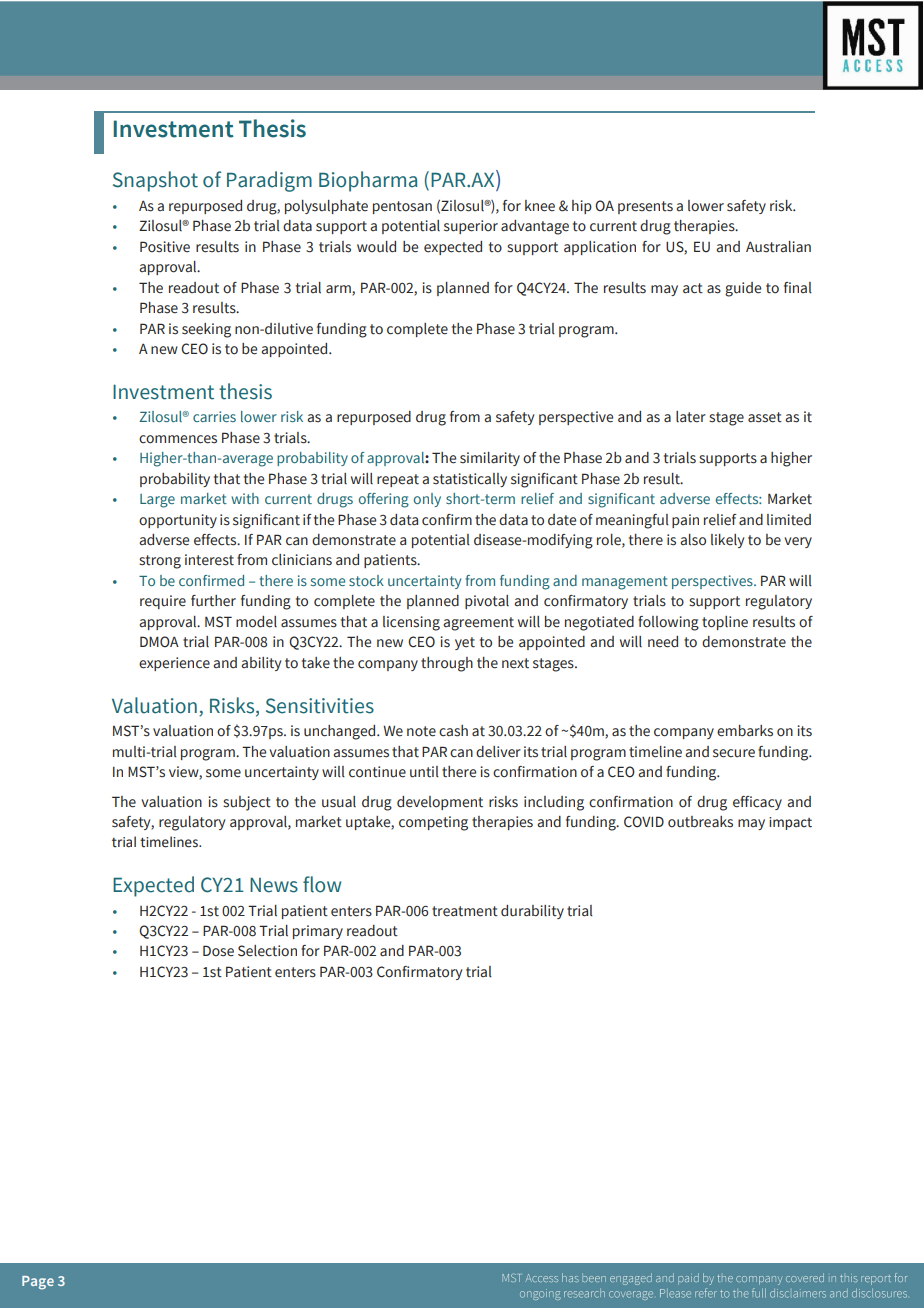 The image size is (924, 1308). I want to click on Dose, so click(218, 951).
